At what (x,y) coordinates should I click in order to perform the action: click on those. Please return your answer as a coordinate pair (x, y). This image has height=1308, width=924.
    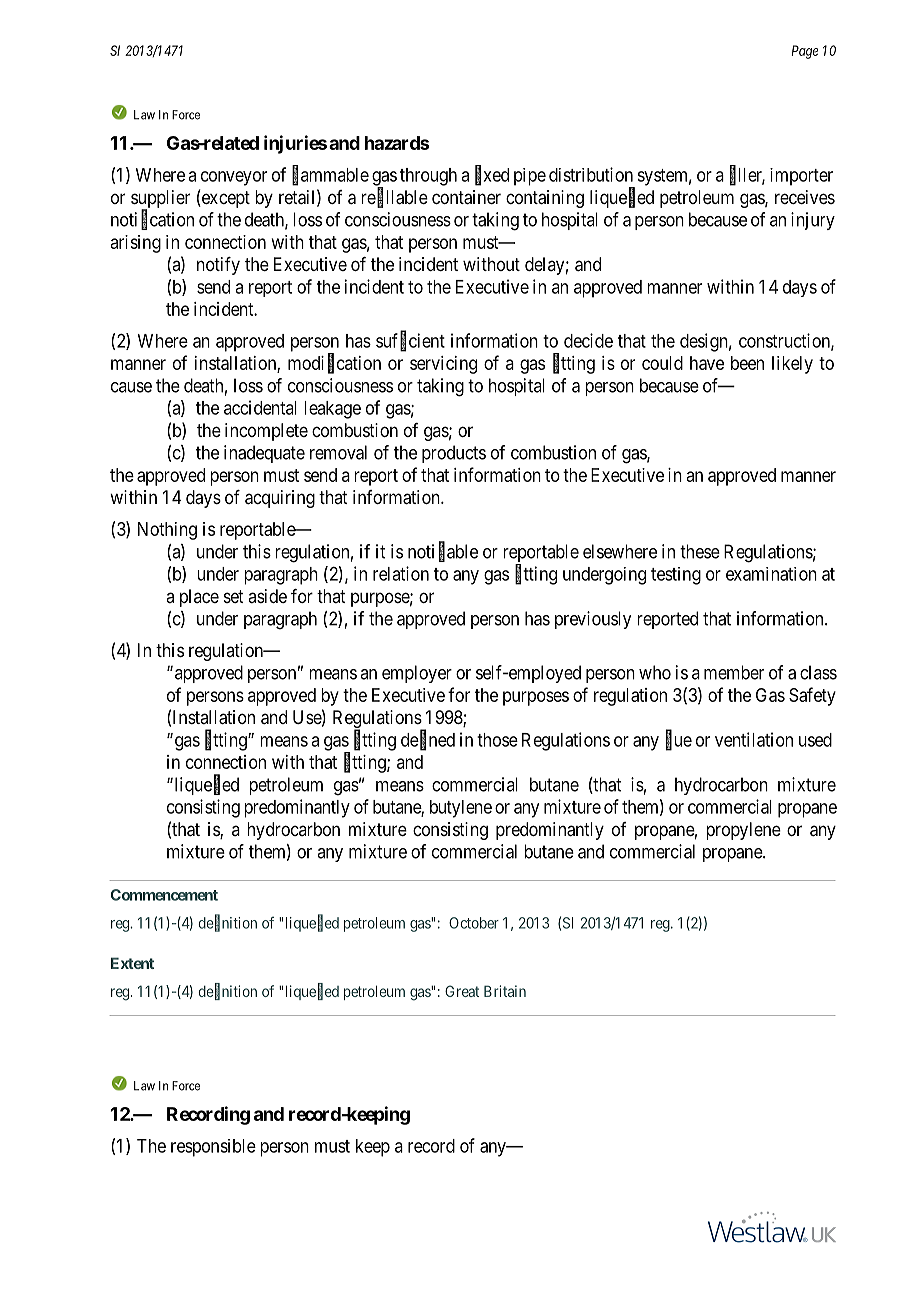
    Looking at the image, I should click on (497, 740).
